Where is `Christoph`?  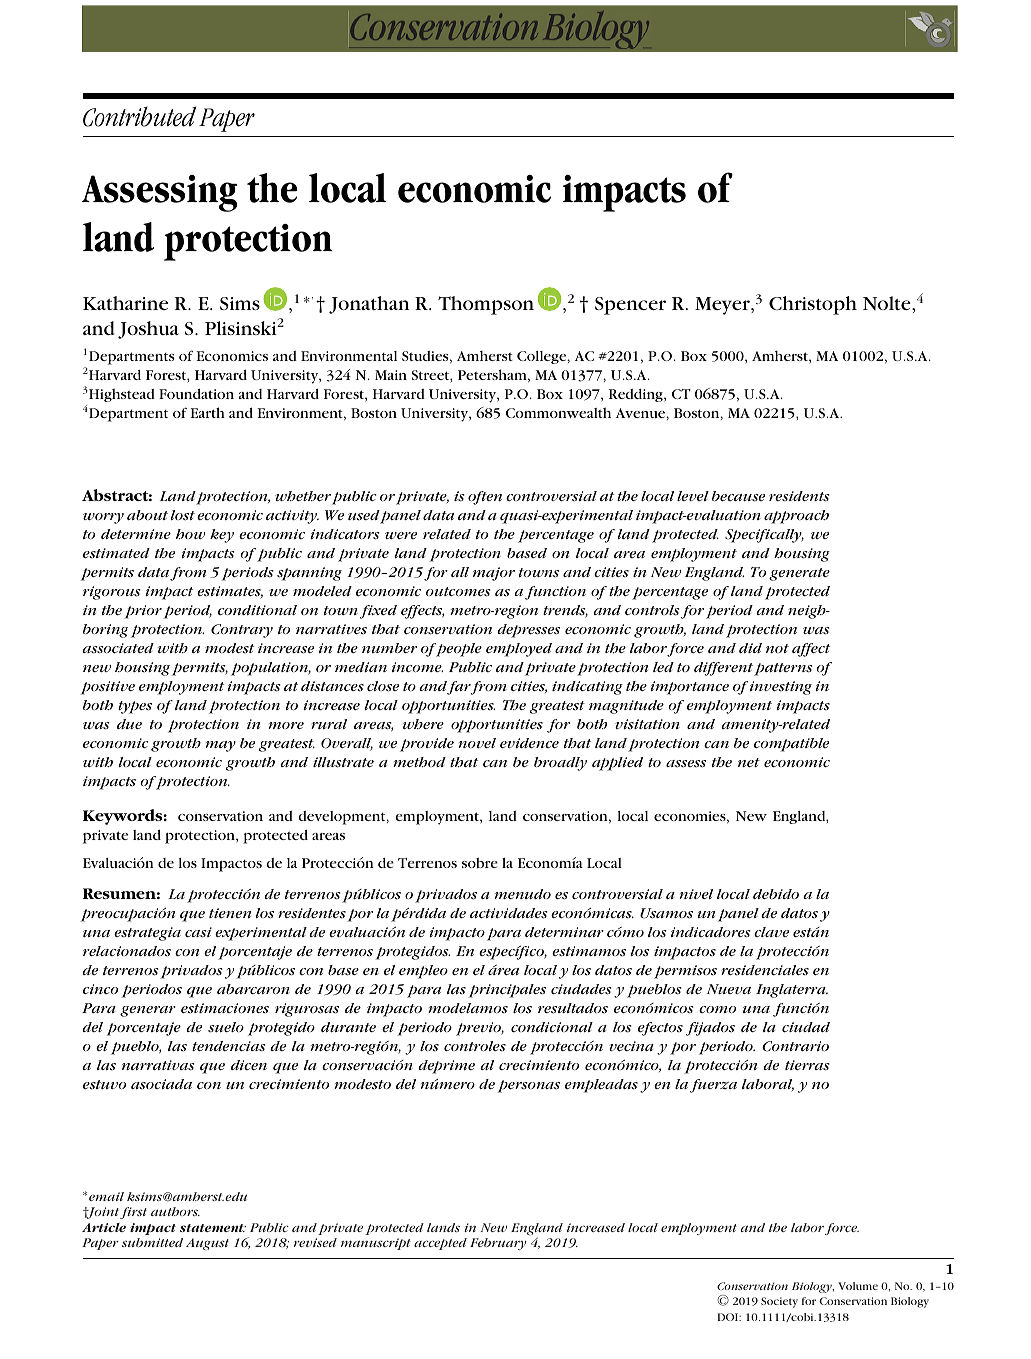 Christoph is located at coordinates (813, 305).
